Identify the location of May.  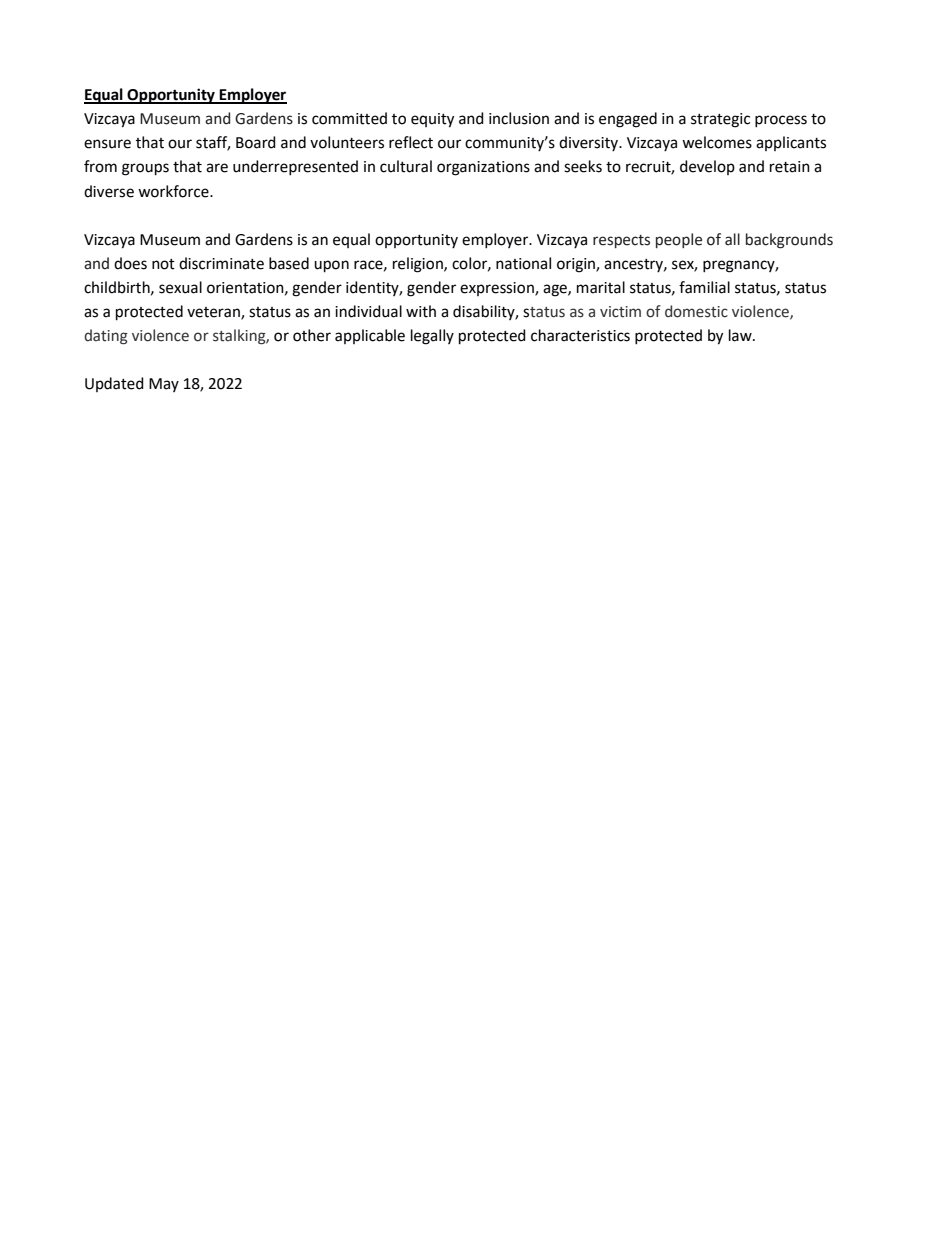
(164, 385).
